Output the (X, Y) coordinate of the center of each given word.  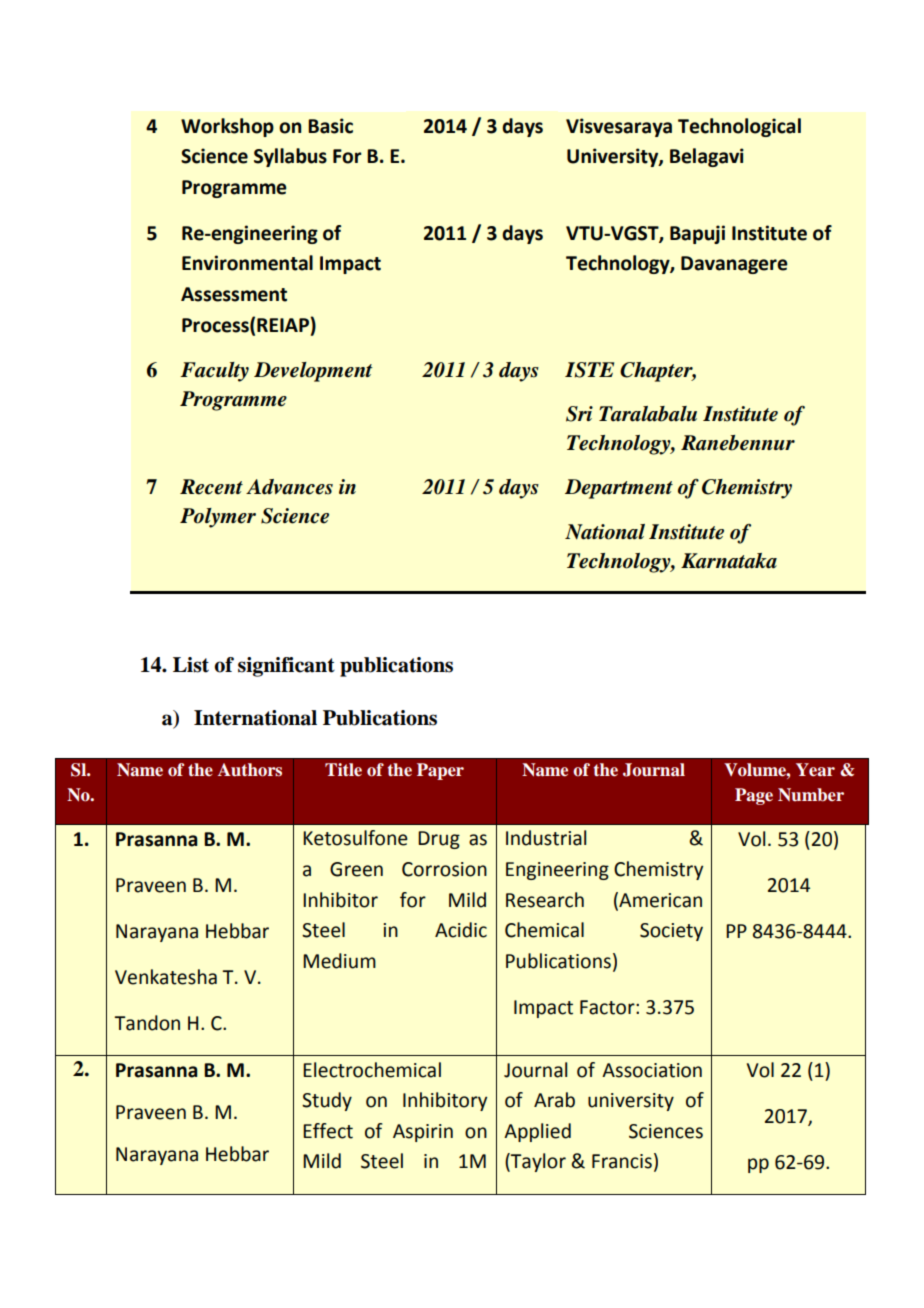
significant (286, 667)
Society (671, 932)
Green (356, 869)
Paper (440, 771)
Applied (537, 1132)
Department (619, 489)
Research (545, 900)
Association (652, 1070)
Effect (328, 1131)
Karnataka (729, 561)
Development (313, 372)
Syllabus (290, 157)
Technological (739, 127)
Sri (579, 414)
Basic (330, 126)
